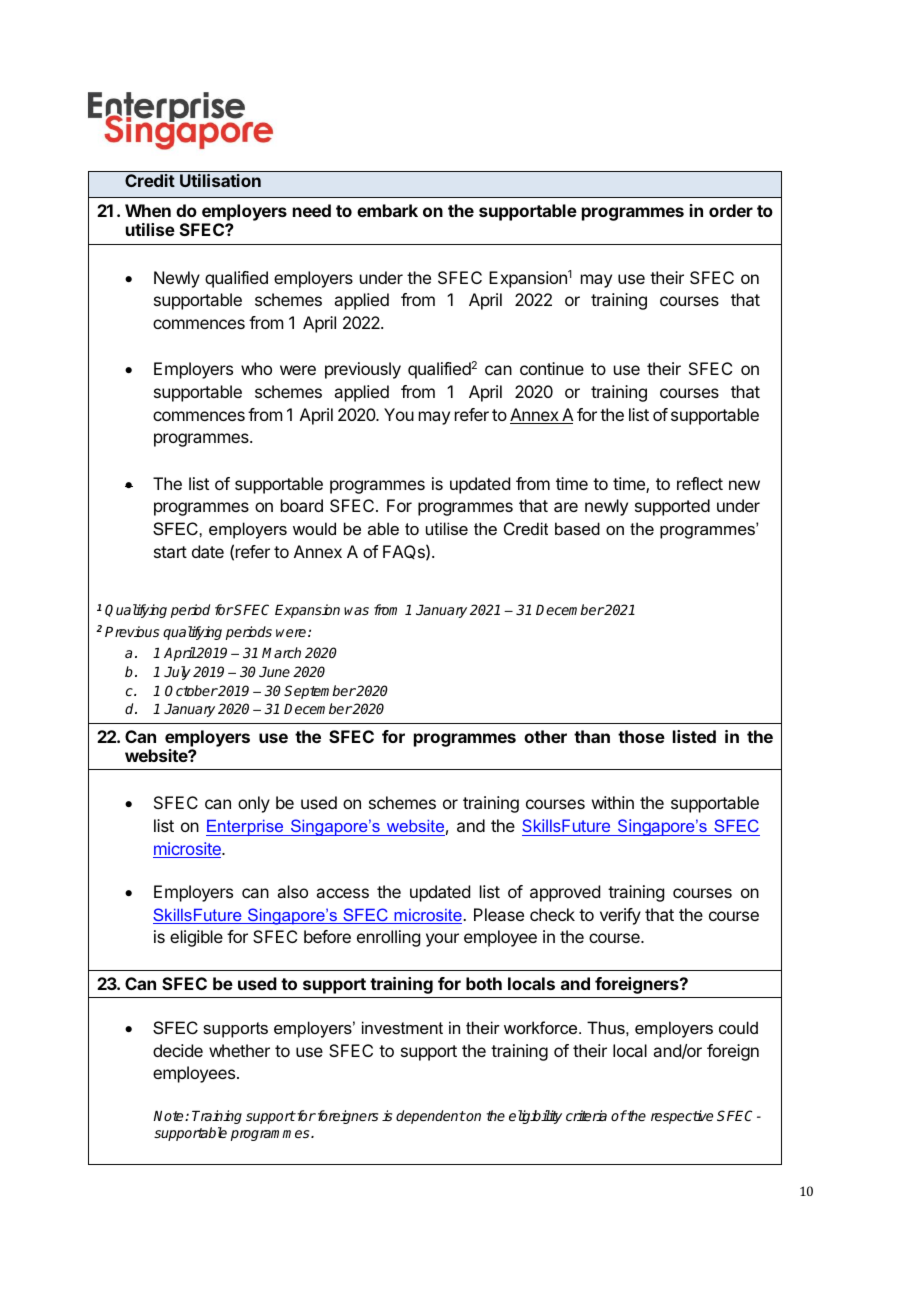  Describe the element at coordinates (499, 914) in the screenshot. I see `Please` at that location.
